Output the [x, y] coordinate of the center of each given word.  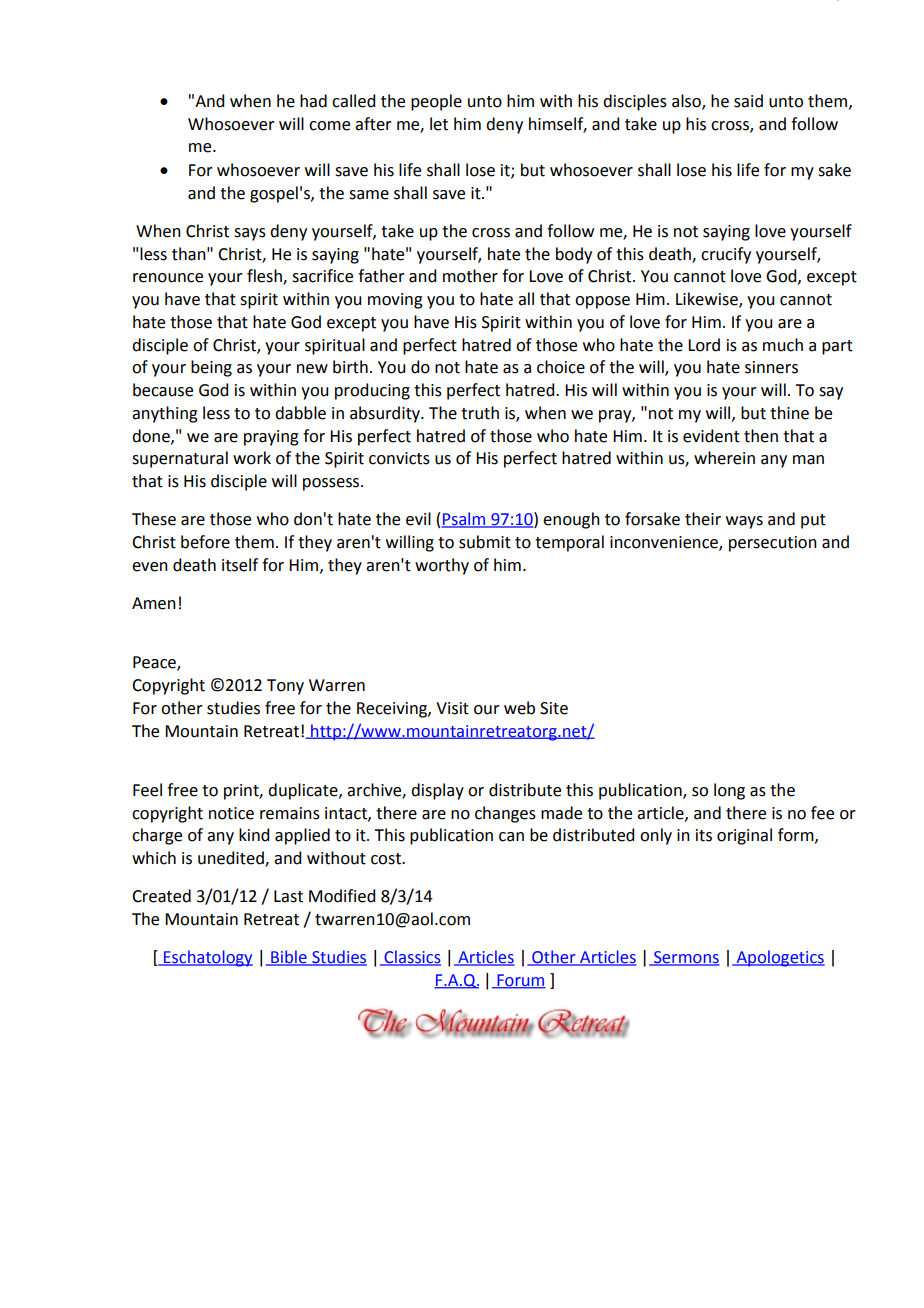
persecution [773, 544]
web [519, 708]
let [439, 124]
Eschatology [207, 958]
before [205, 542]
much [783, 345]
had [313, 101]
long [729, 791]
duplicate [304, 791]
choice [561, 367]
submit [485, 542]
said [748, 101]
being [211, 368]
